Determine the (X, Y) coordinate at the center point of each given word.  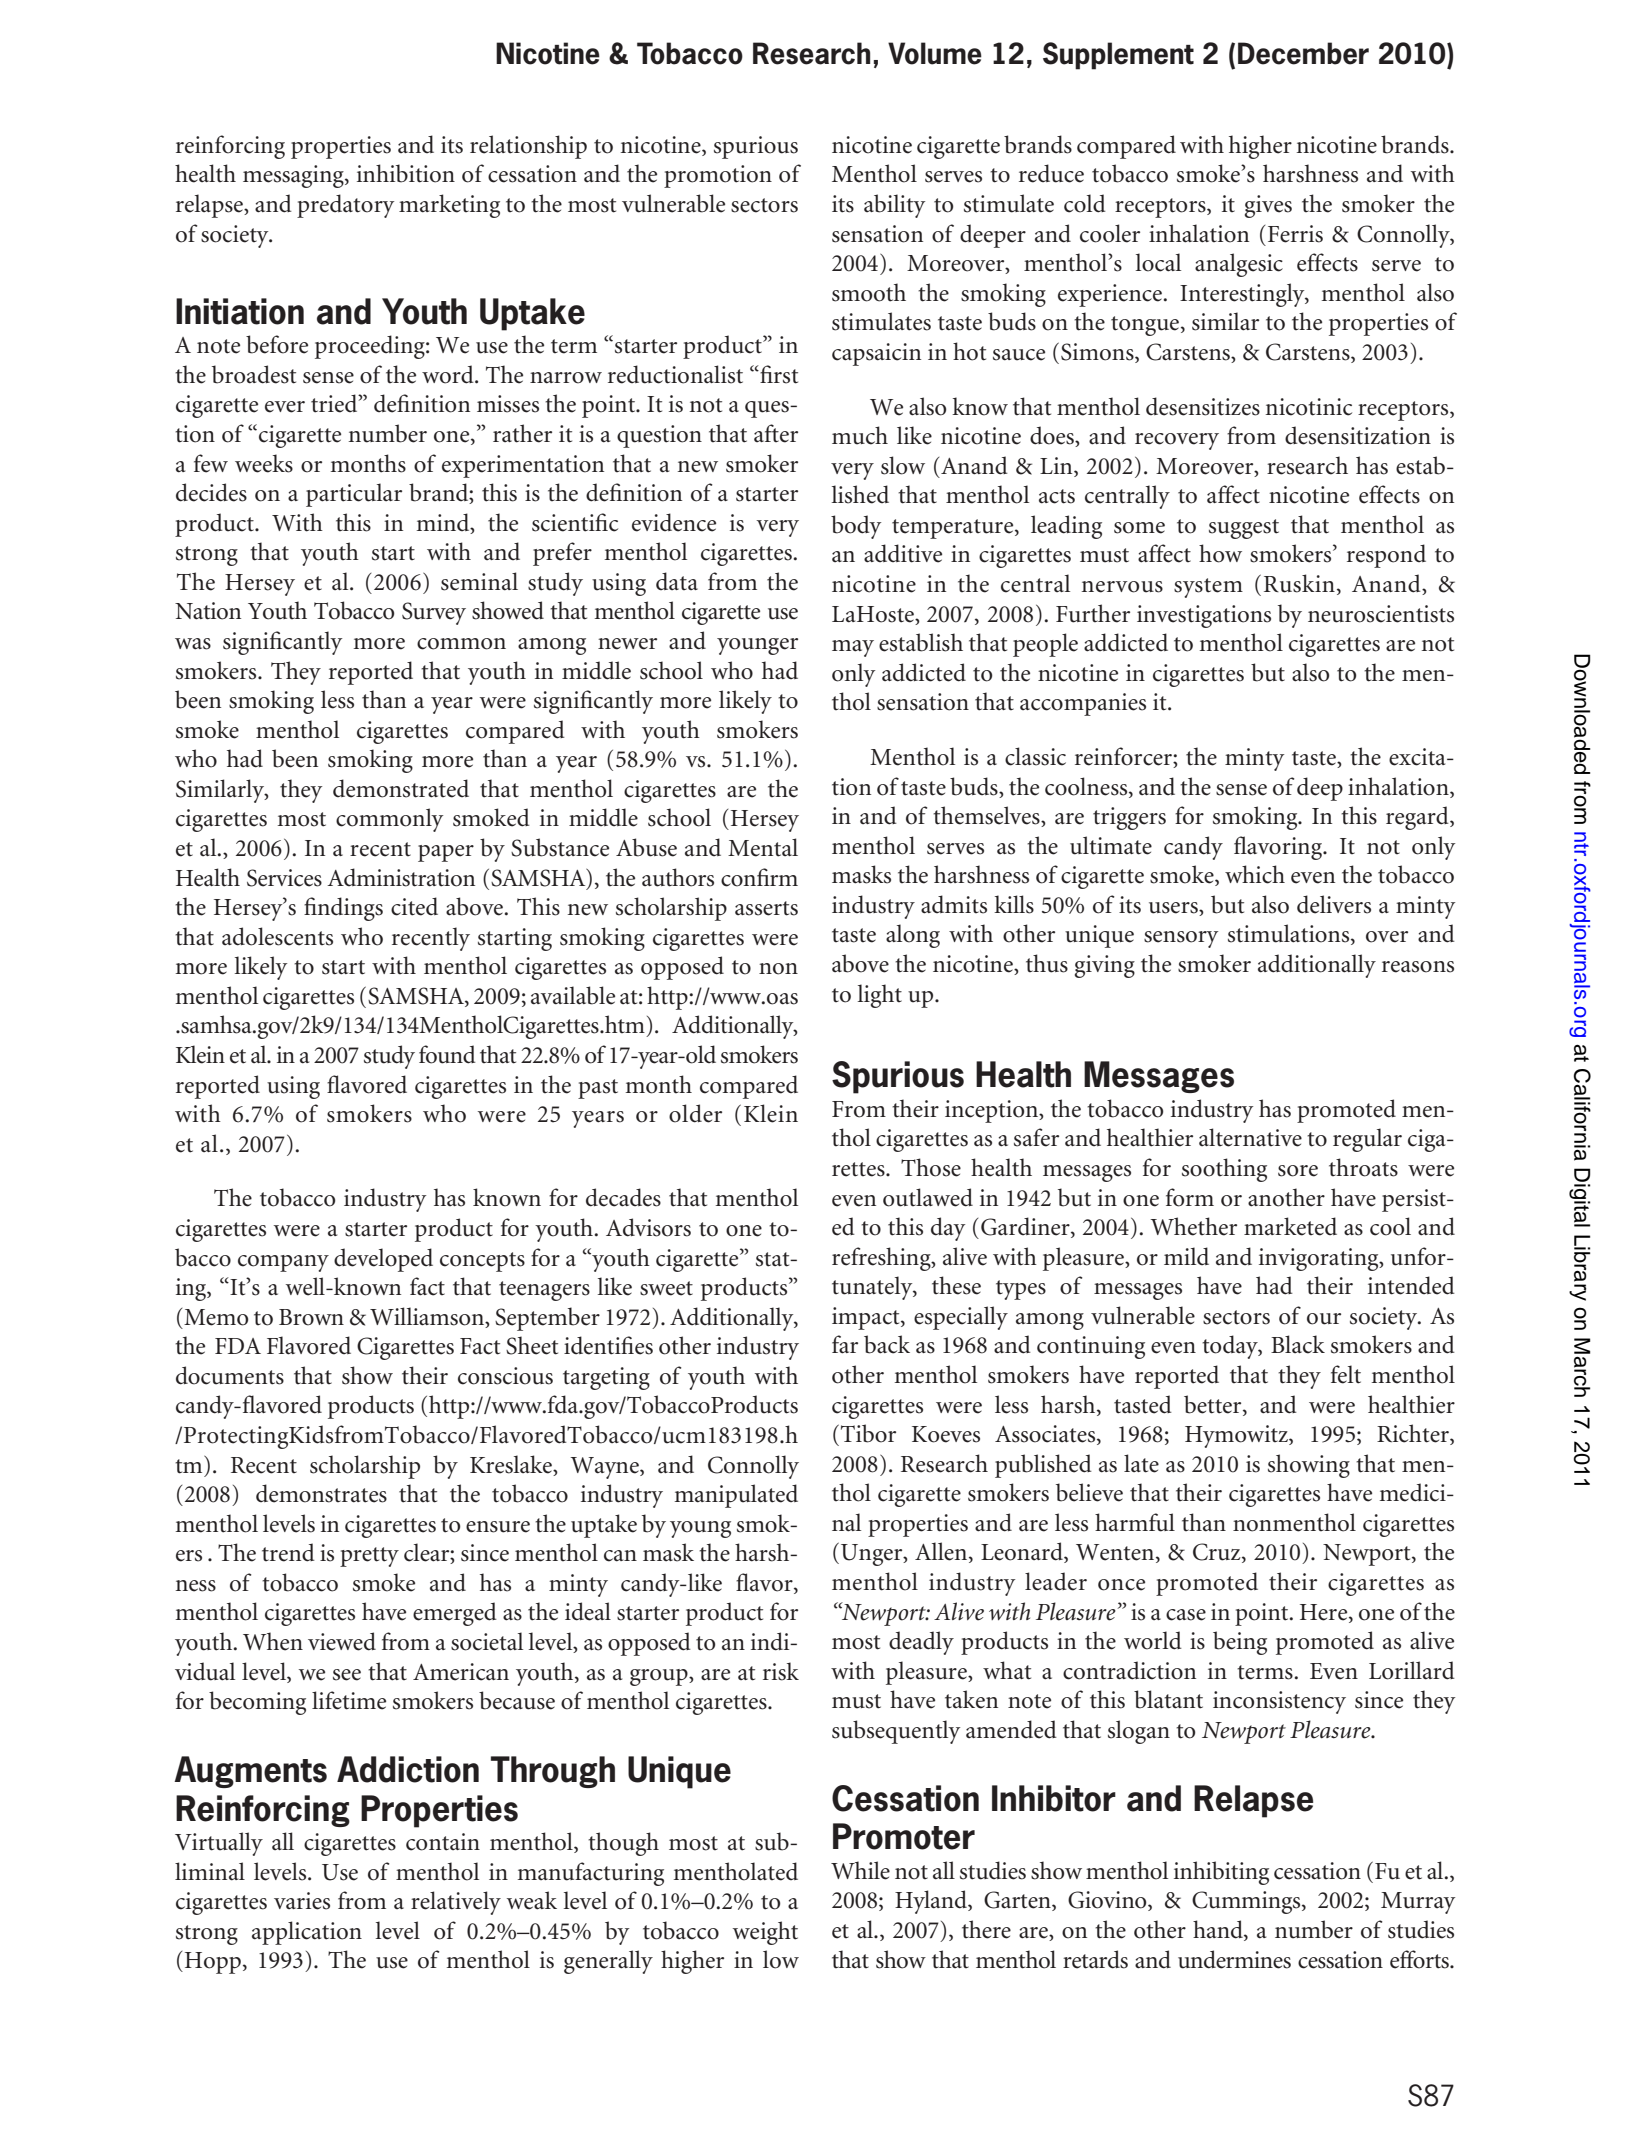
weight (765, 1933)
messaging (294, 176)
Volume (935, 53)
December (1303, 53)
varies (302, 1901)
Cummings (1247, 1902)
